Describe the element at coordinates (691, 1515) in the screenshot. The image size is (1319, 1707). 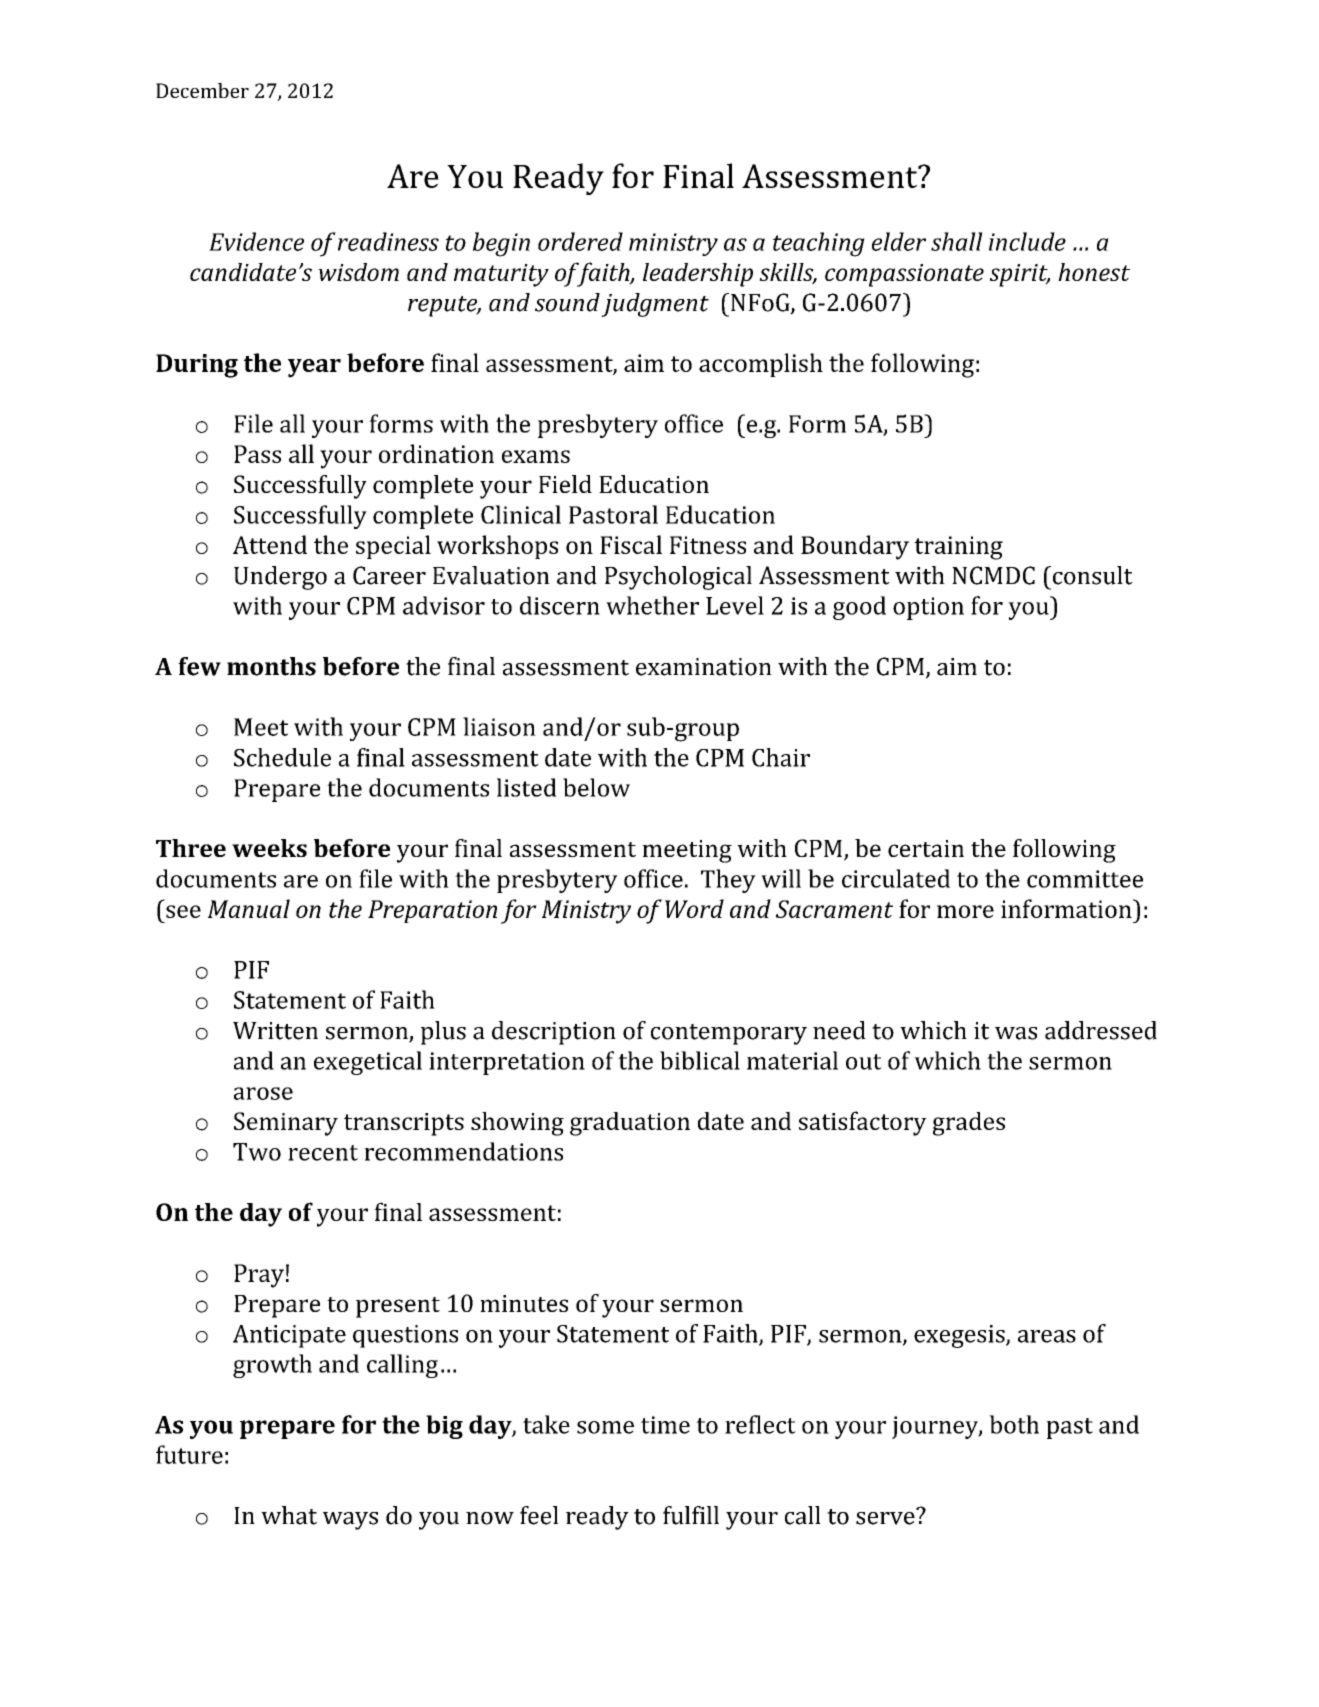
I see `fulfill` at that location.
